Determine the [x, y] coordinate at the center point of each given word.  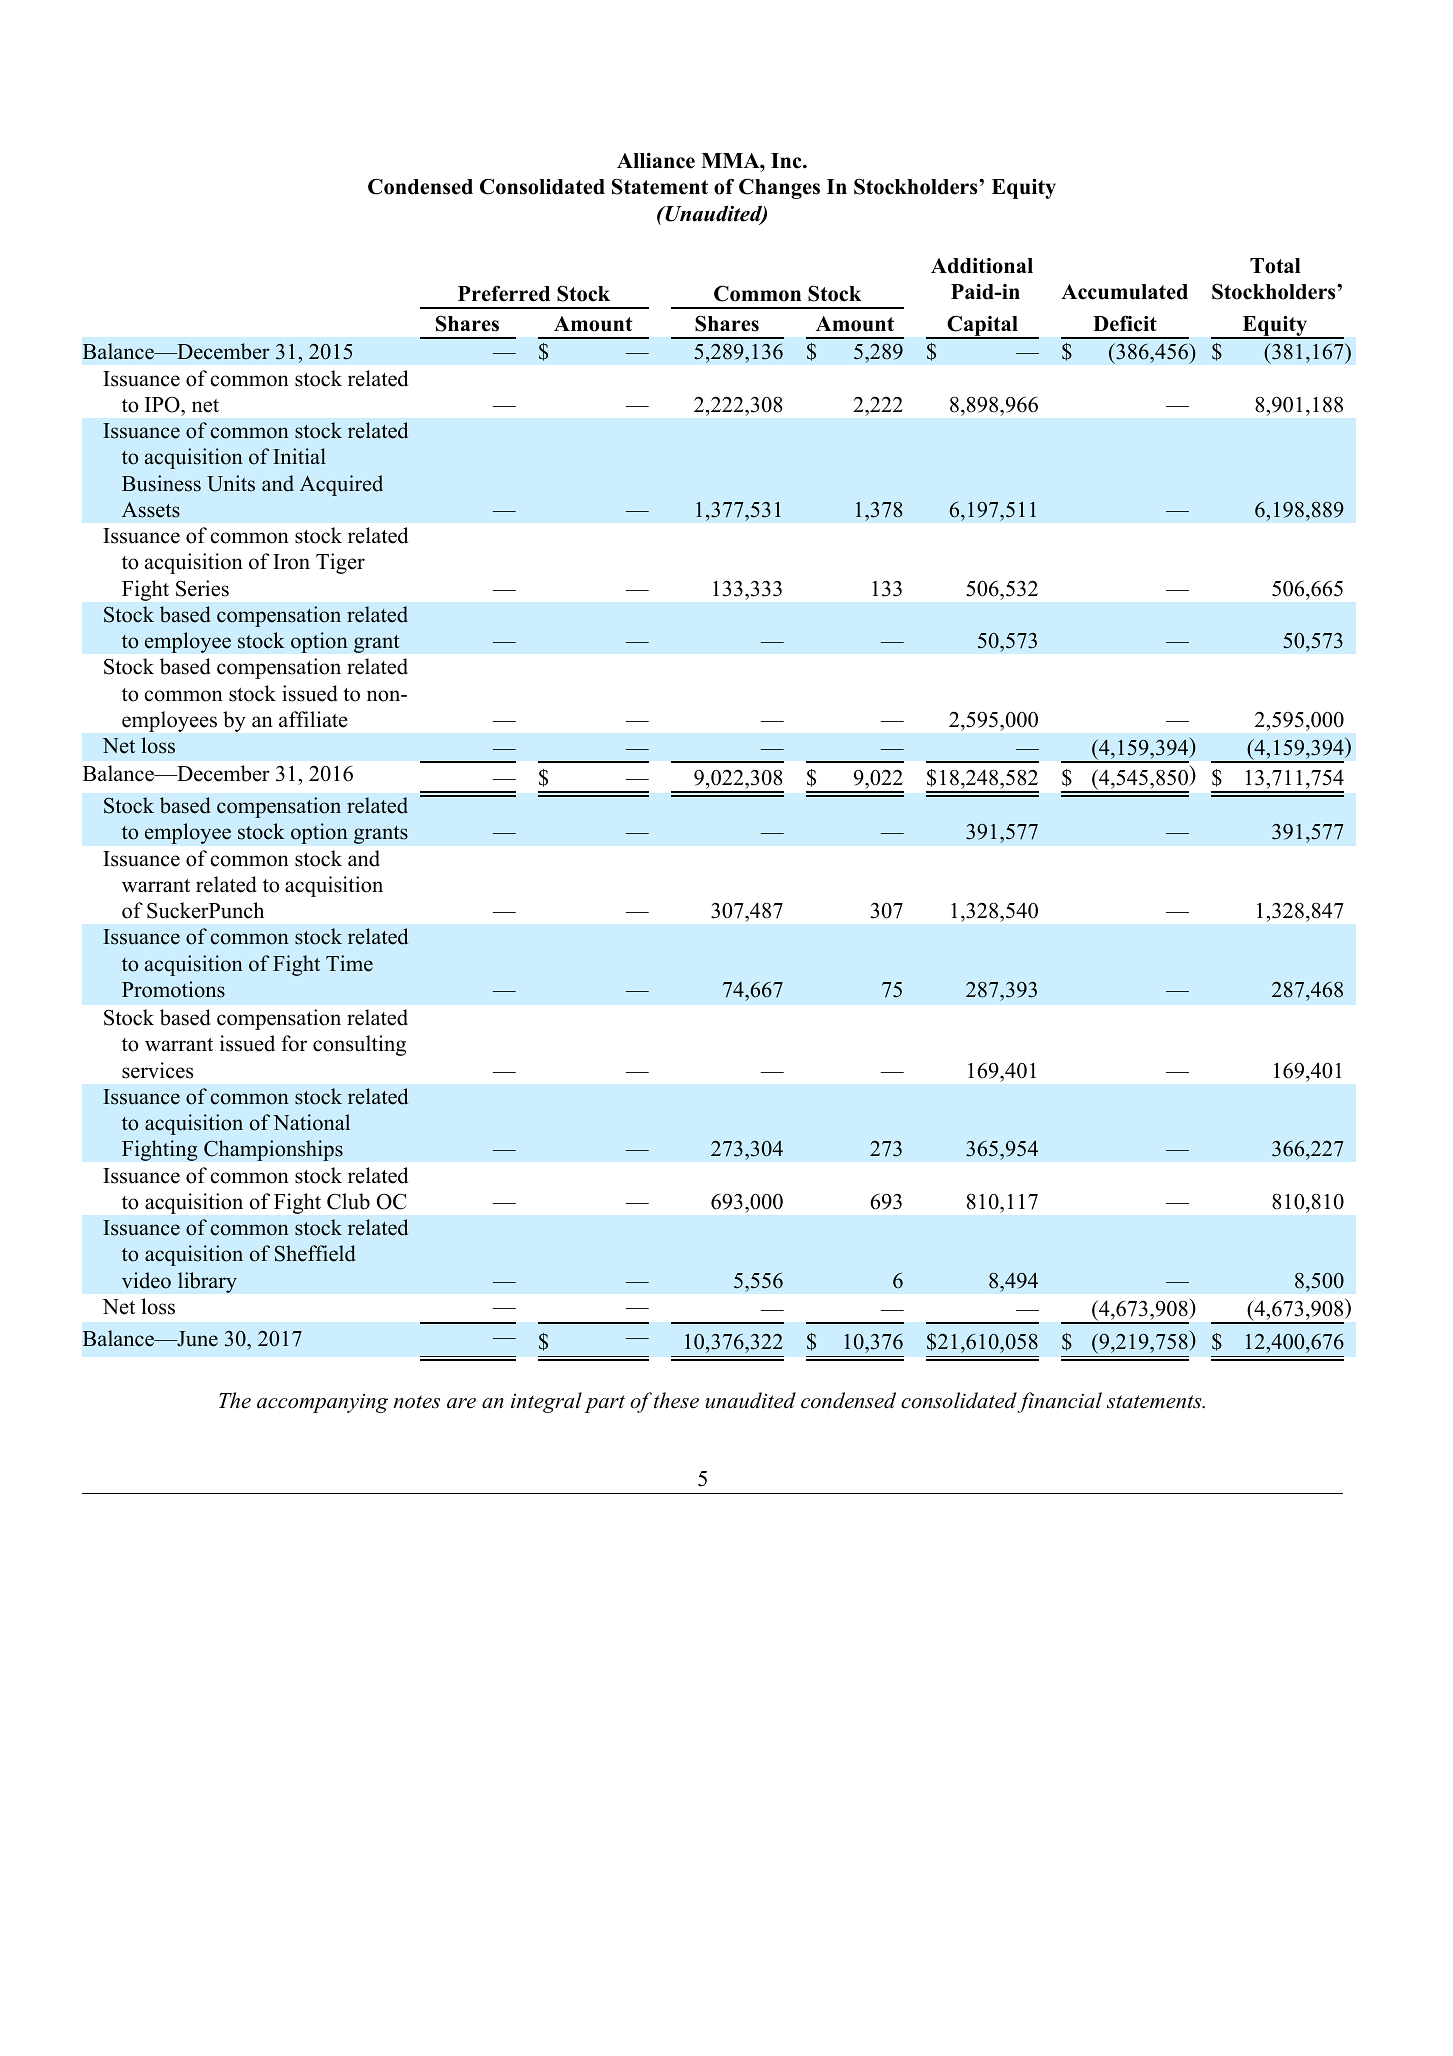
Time [349, 963]
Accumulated [1124, 292]
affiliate [313, 719]
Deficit [1125, 323]
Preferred [504, 293]
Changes [779, 188]
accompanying [322, 1403]
